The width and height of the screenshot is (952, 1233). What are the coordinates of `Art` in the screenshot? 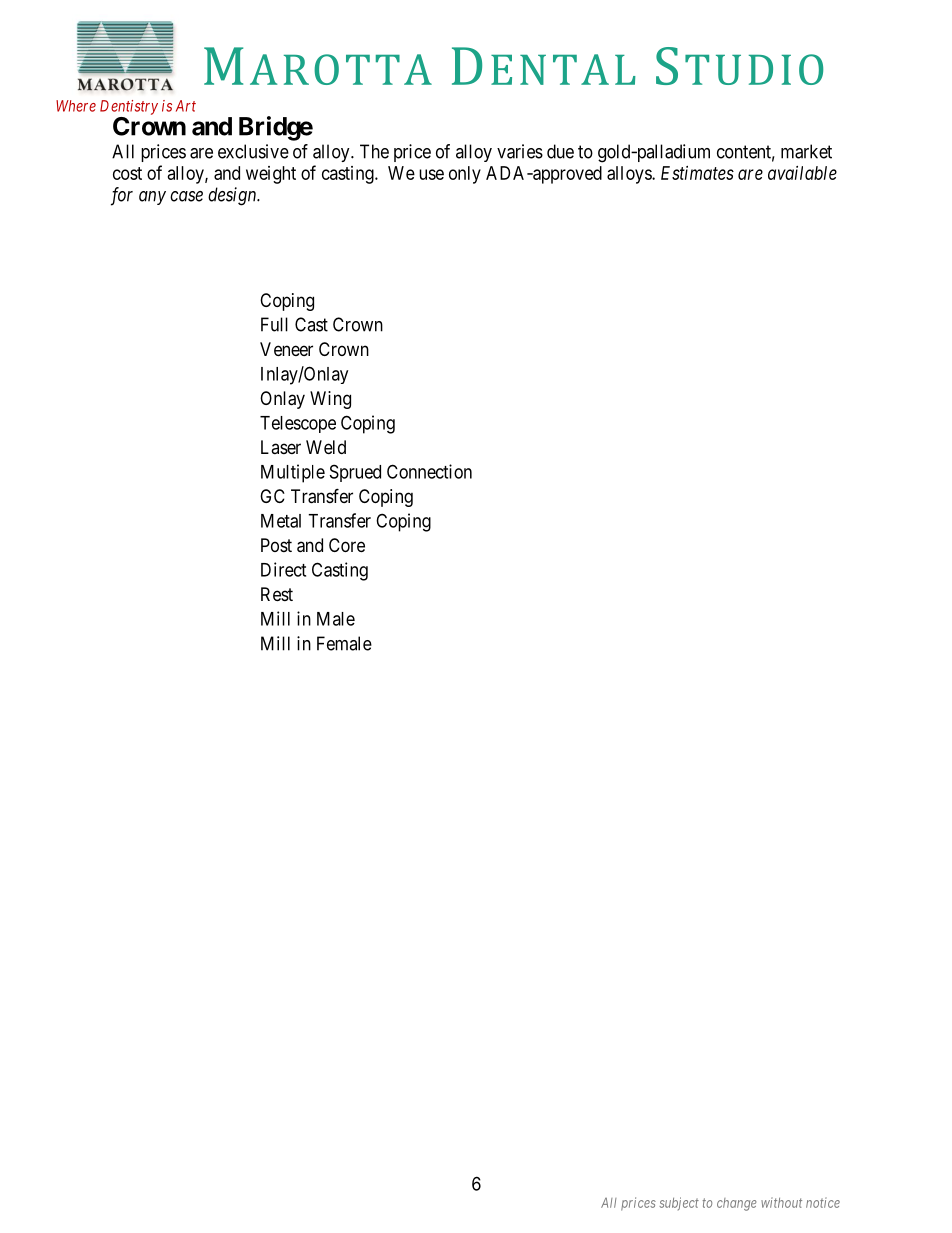 It's located at (186, 106).
